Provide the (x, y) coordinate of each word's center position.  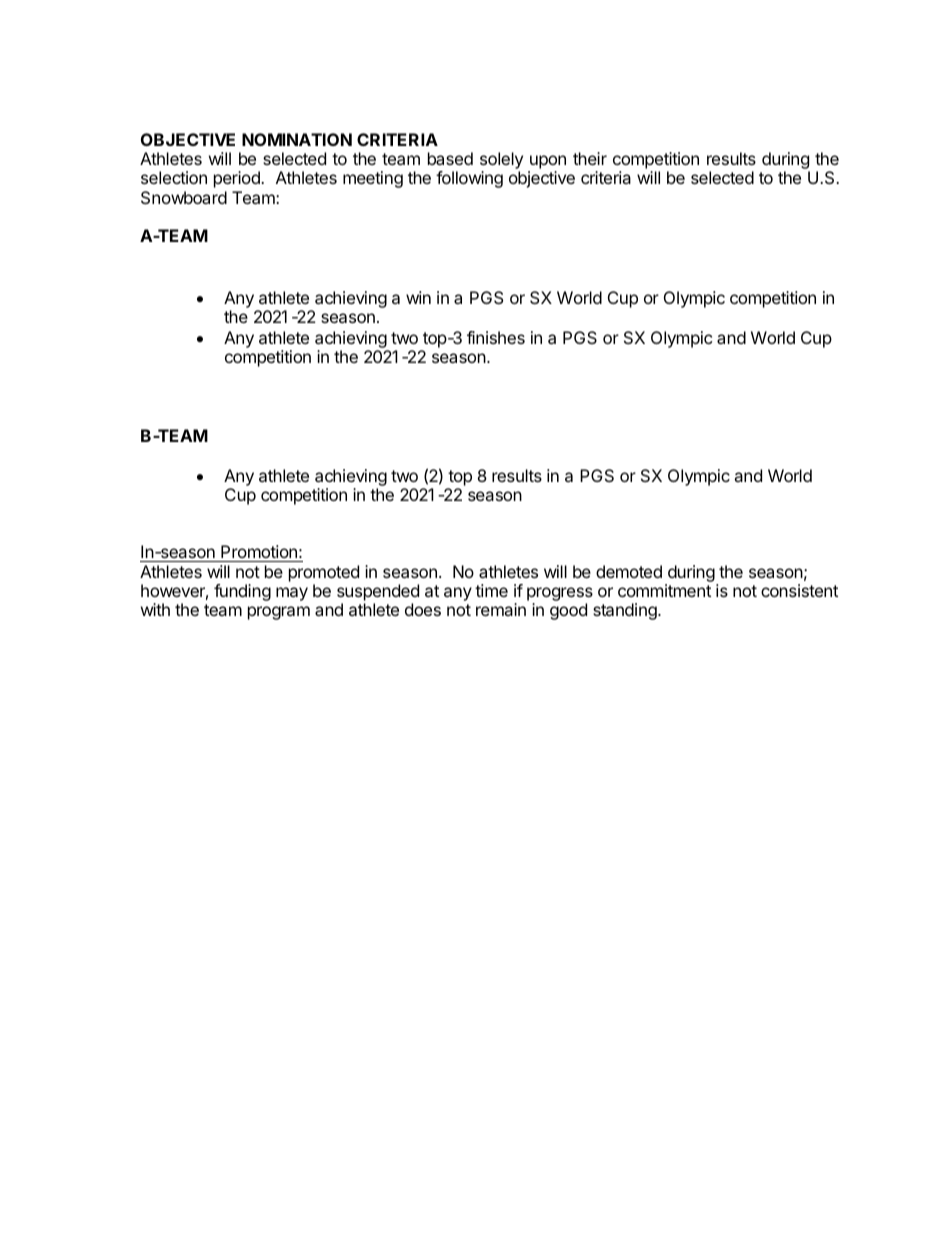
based (450, 158)
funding (242, 592)
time (491, 590)
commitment (664, 590)
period (238, 179)
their (590, 158)
